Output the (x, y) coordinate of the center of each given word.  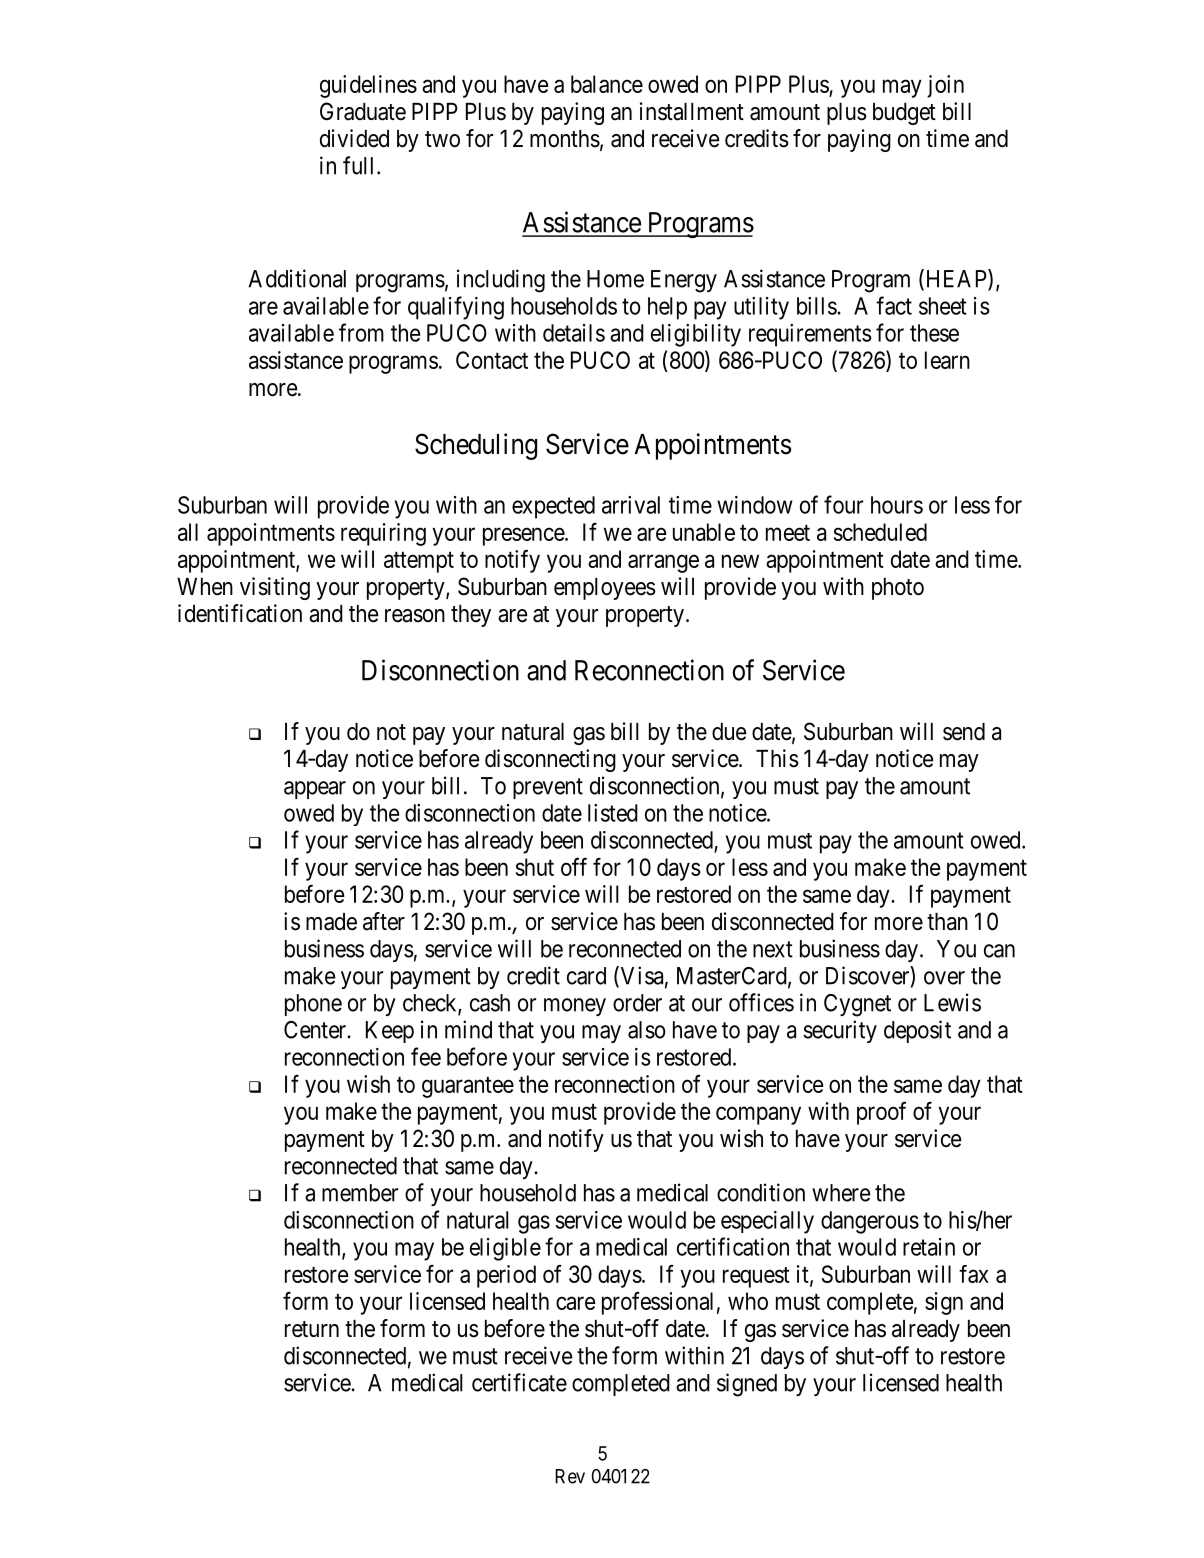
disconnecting (550, 760)
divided (354, 138)
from (361, 332)
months (565, 139)
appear (315, 790)
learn (947, 360)
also (647, 1030)
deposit (917, 1031)
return (312, 1329)
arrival (631, 505)
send (964, 732)
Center (316, 1030)
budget (904, 114)
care (576, 1303)
